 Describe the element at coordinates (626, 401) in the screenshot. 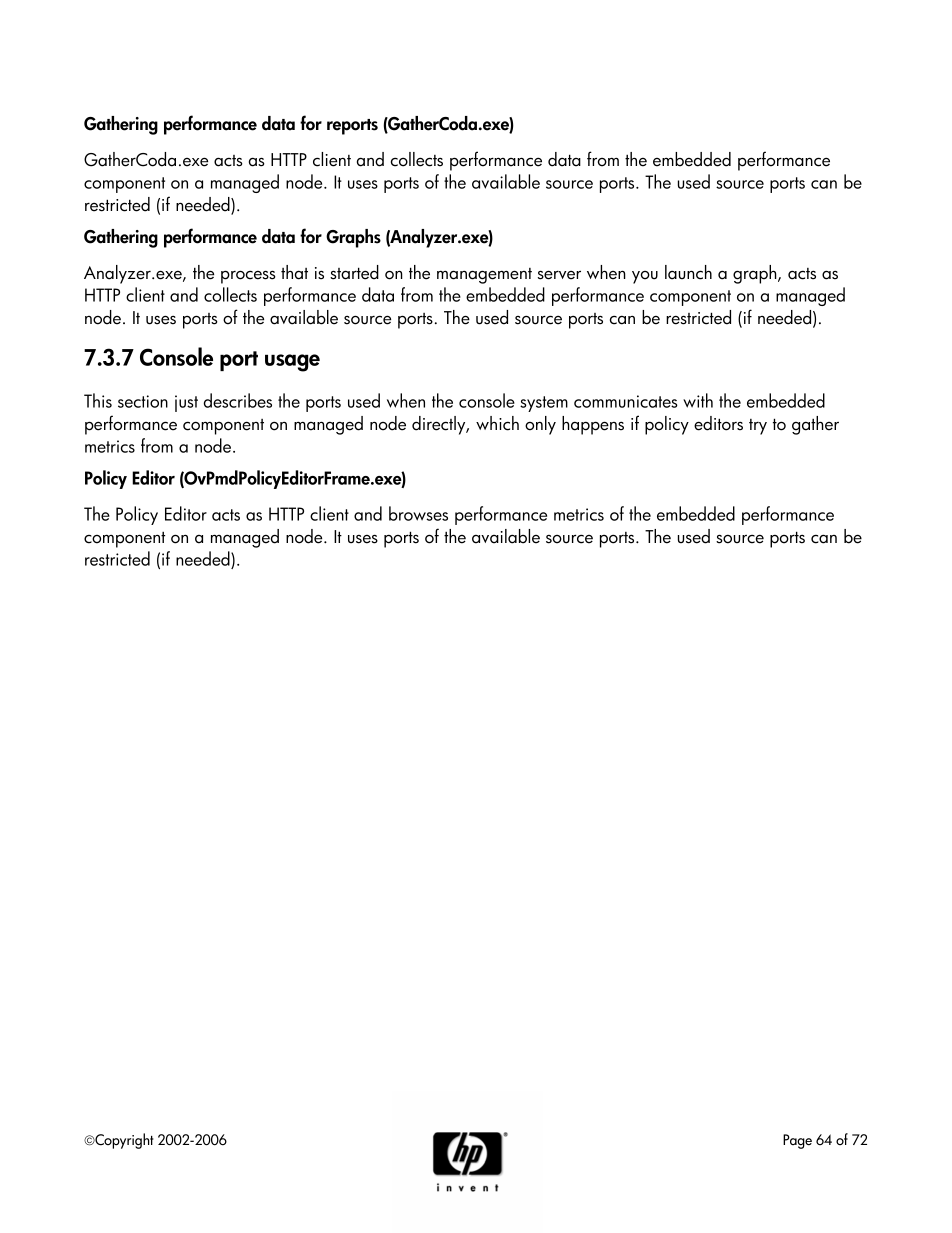

I see `communicates` at that location.
